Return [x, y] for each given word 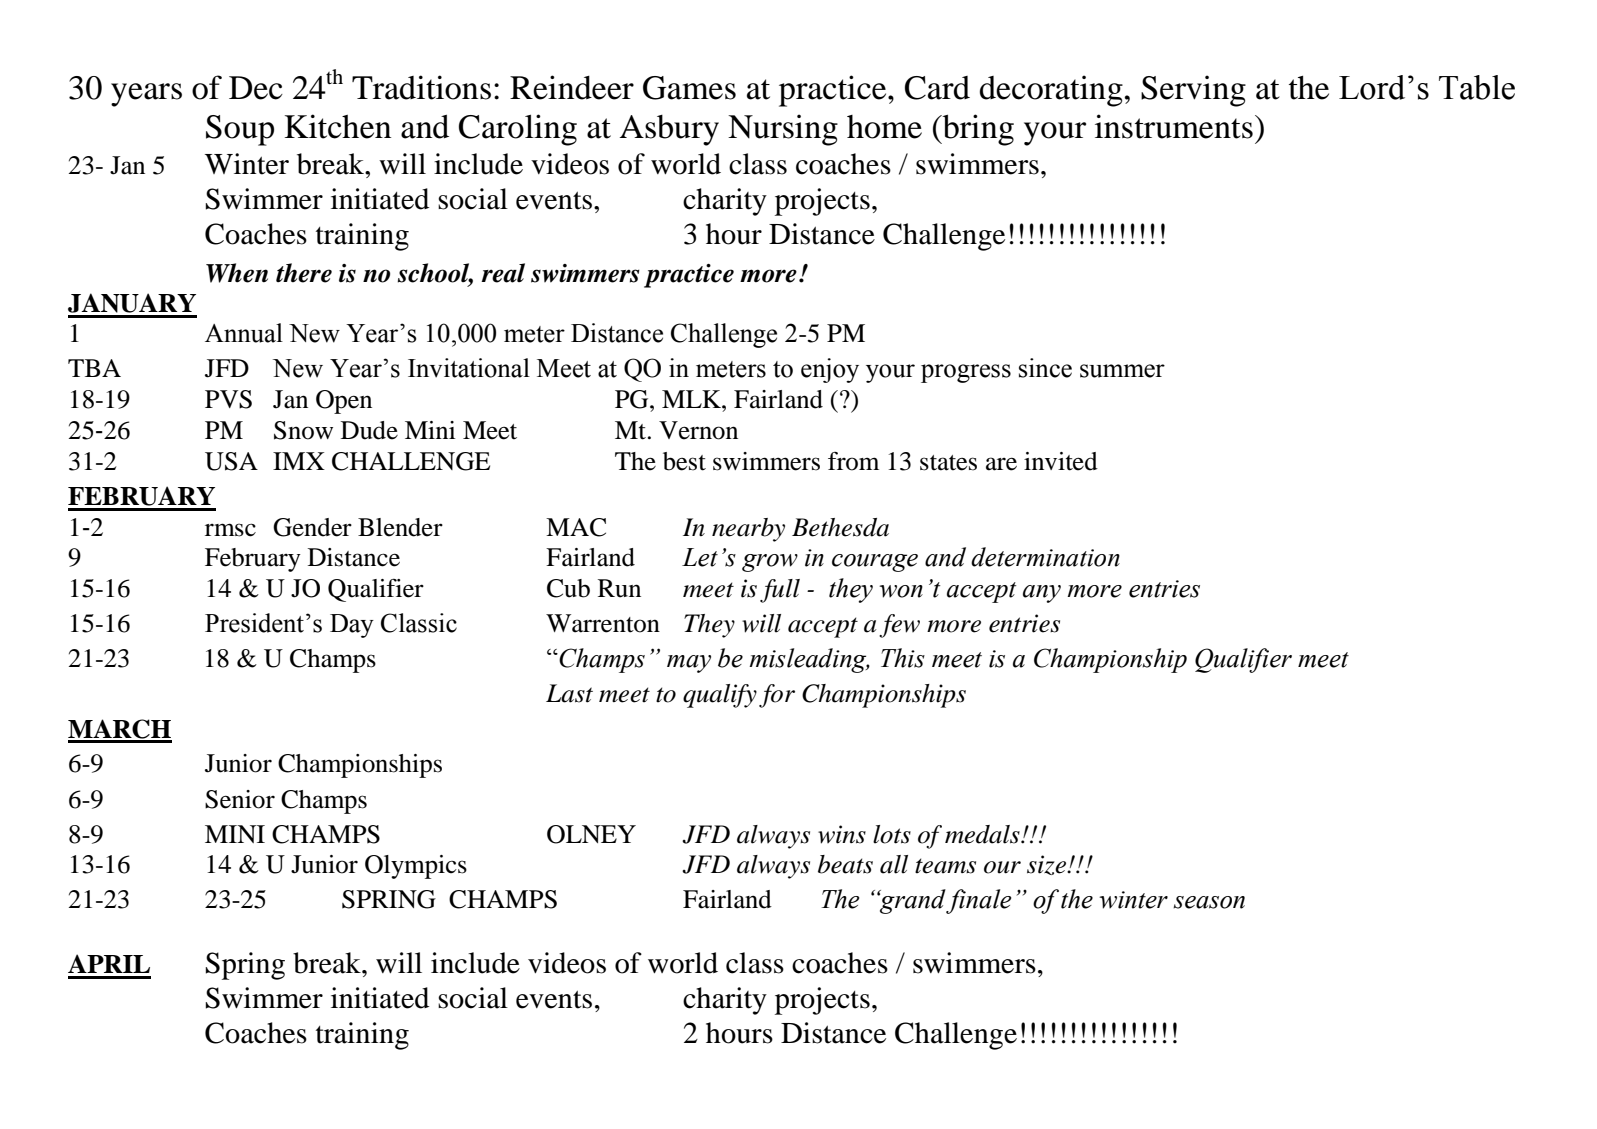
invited [1061, 461]
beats [845, 864]
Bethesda [840, 527]
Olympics [416, 867]
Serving [1193, 91]
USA [231, 461]
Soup [240, 130]
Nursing [783, 130]
